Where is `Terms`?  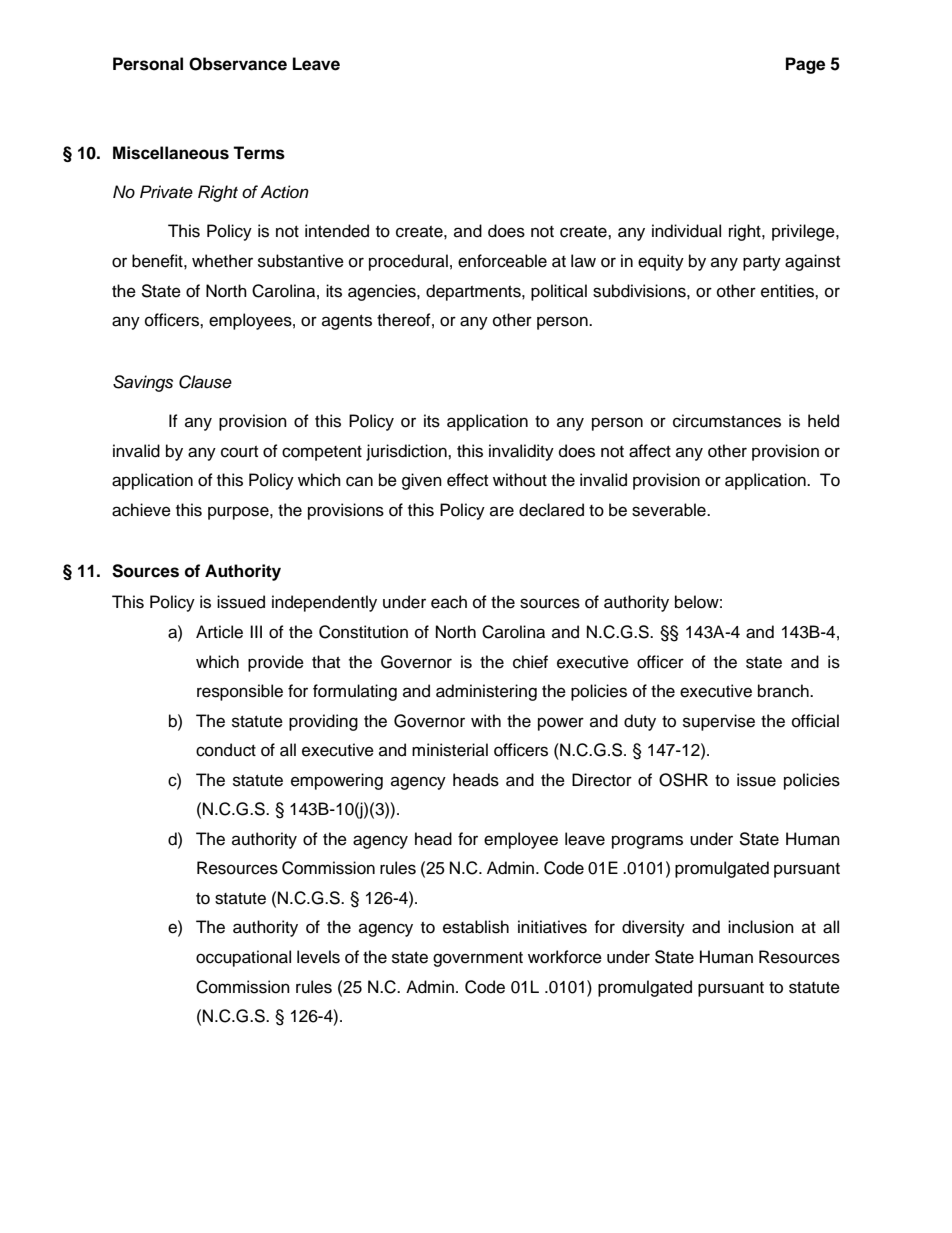
Terms is located at coordinates (259, 153).
